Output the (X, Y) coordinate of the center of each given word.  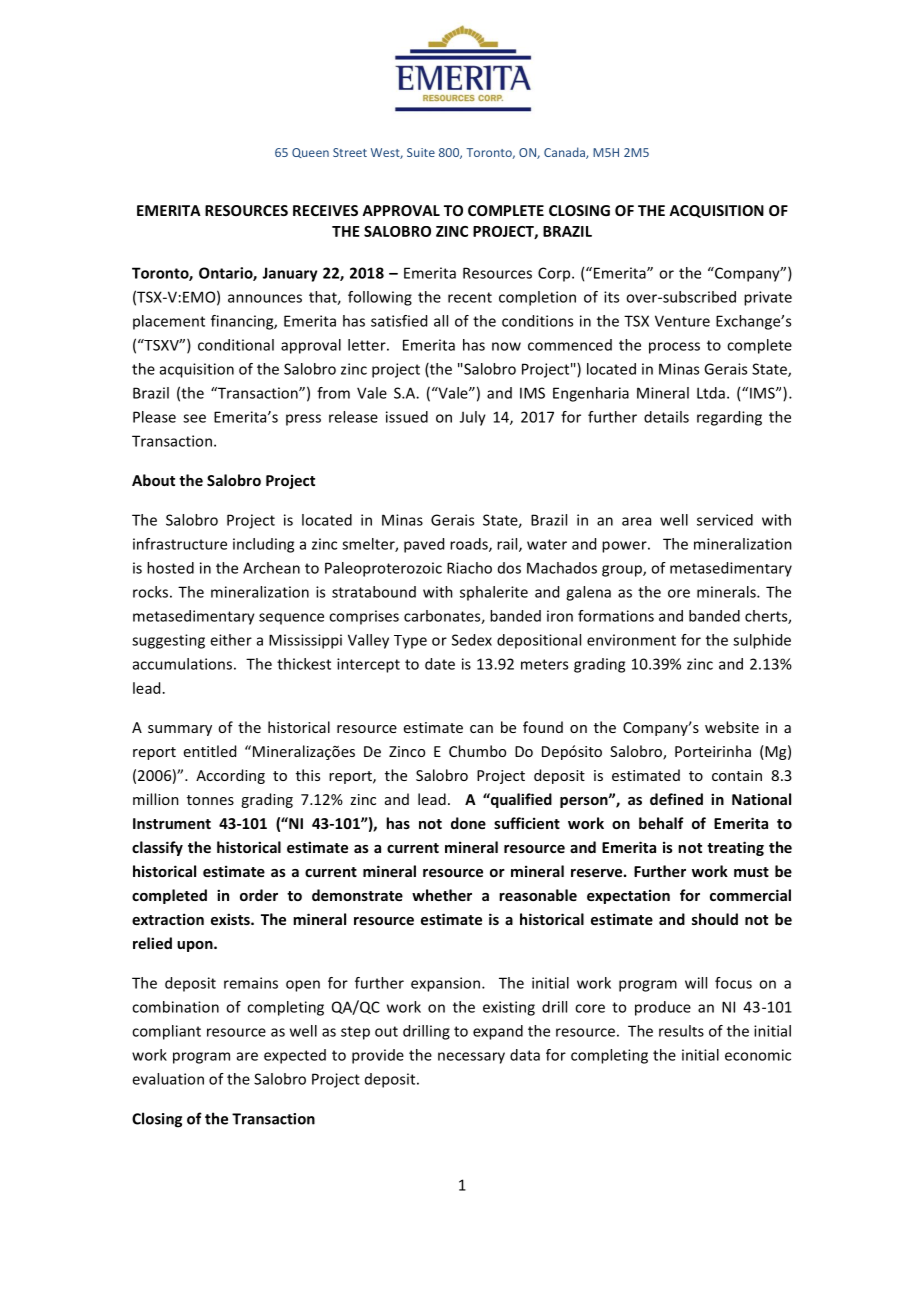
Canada (565, 153)
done (468, 823)
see (194, 418)
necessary (471, 1058)
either (231, 640)
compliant (166, 1032)
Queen (310, 153)
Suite (421, 152)
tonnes (210, 800)
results (681, 1031)
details (666, 417)
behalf (661, 823)
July (473, 418)
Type (410, 642)
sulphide (762, 641)
